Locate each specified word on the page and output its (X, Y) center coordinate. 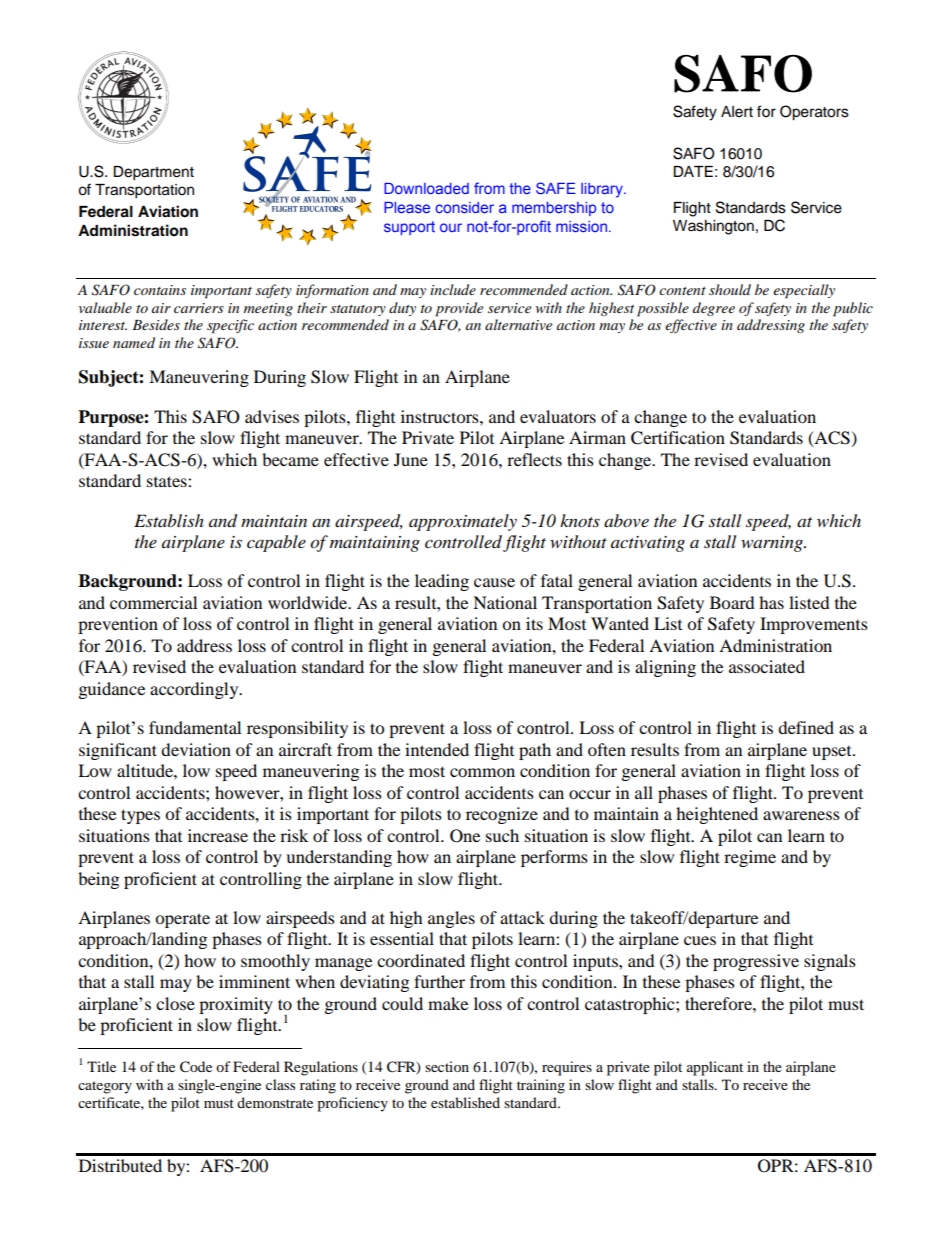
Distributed (120, 1165)
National (505, 602)
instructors (441, 416)
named (134, 342)
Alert (737, 112)
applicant (715, 1068)
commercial (153, 602)
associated (767, 666)
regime (750, 858)
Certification (678, 438)
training (541, 1086)
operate (182, 920)
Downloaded (426, 188)
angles (451, 919)
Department (153, 173)
